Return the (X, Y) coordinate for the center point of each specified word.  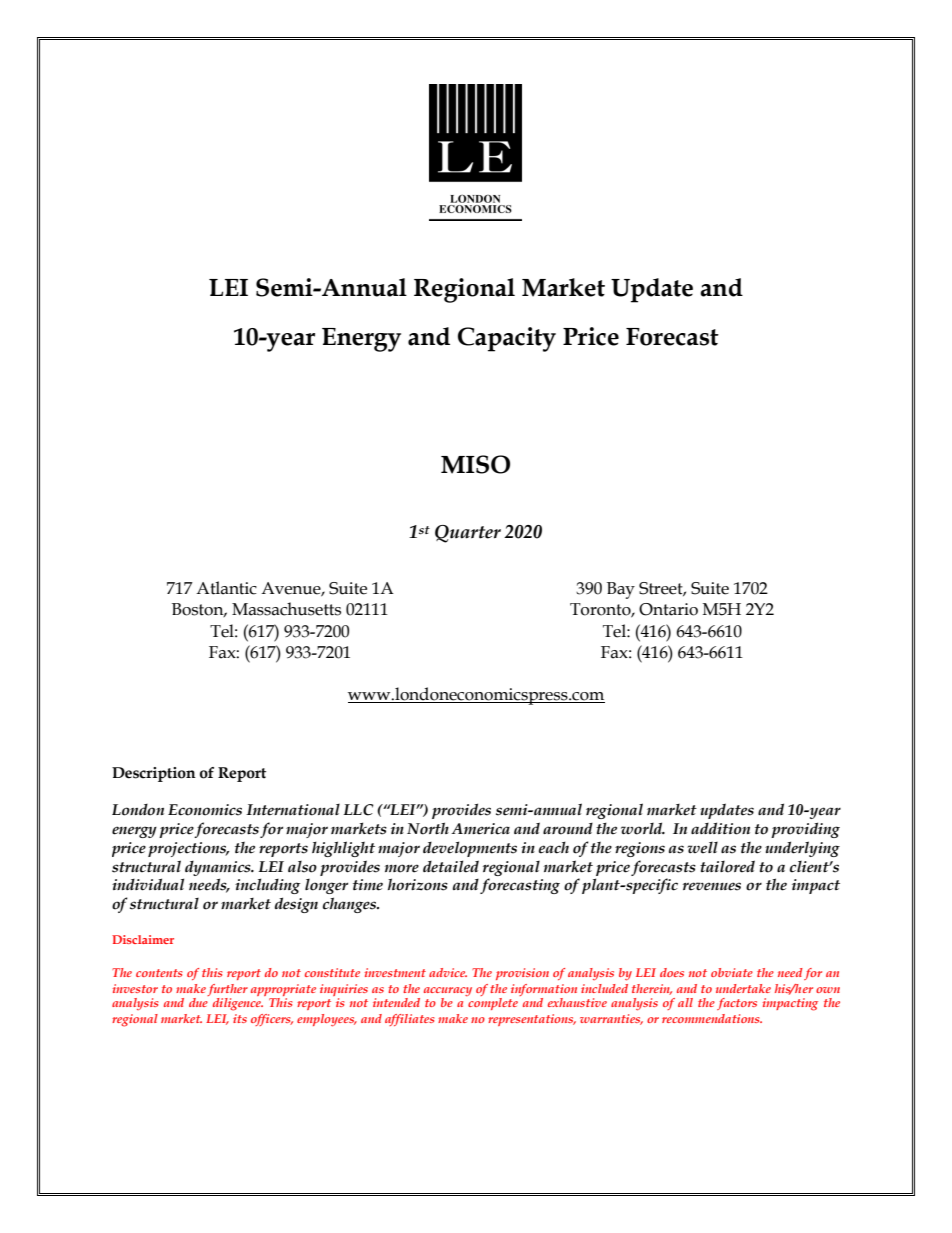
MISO (475, 464)
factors (737, 1004)
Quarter (468, 534)
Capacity (507, 339)
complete (493, 1004)
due (198, 1002)
